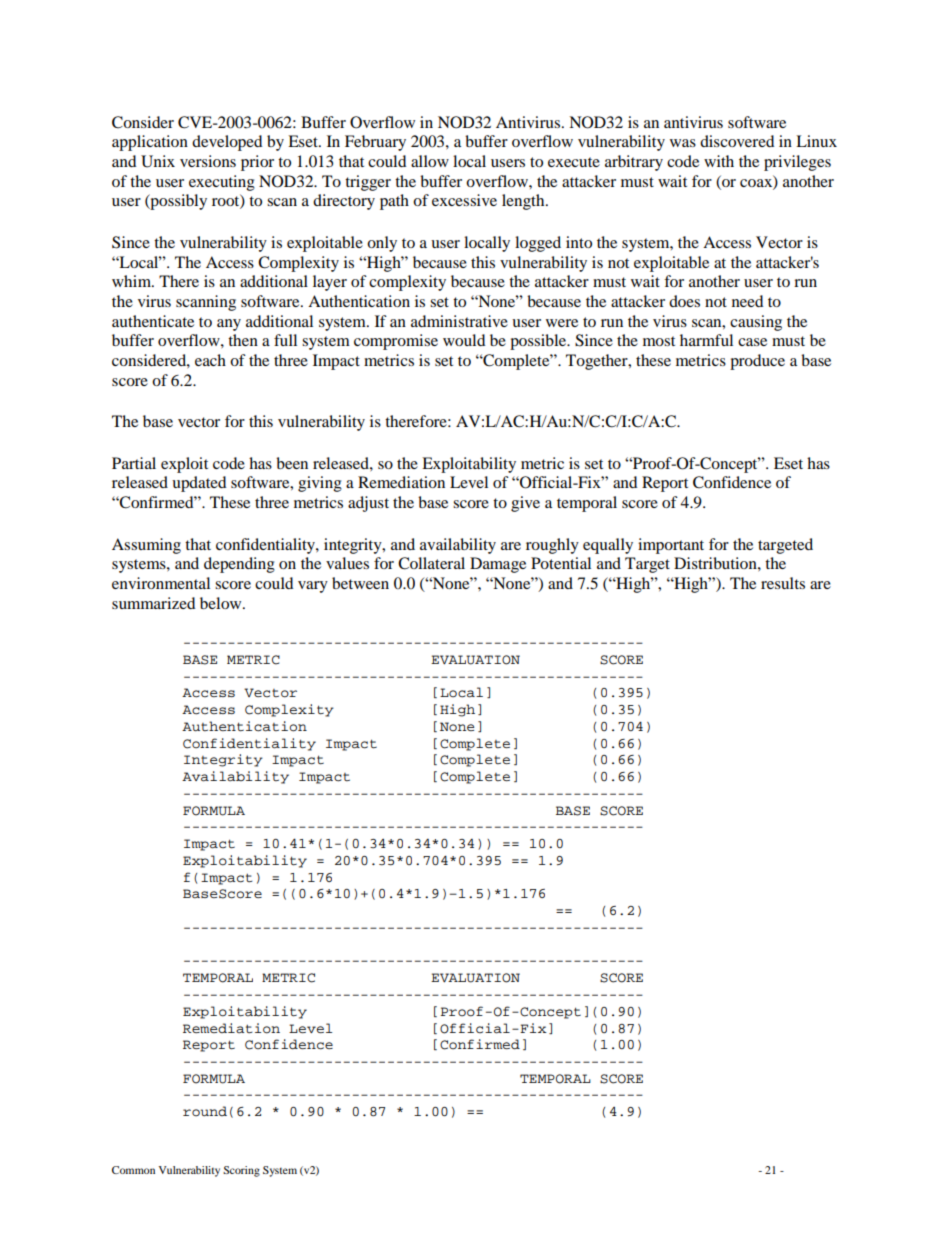  I want to click on would, so click(464, 340).
